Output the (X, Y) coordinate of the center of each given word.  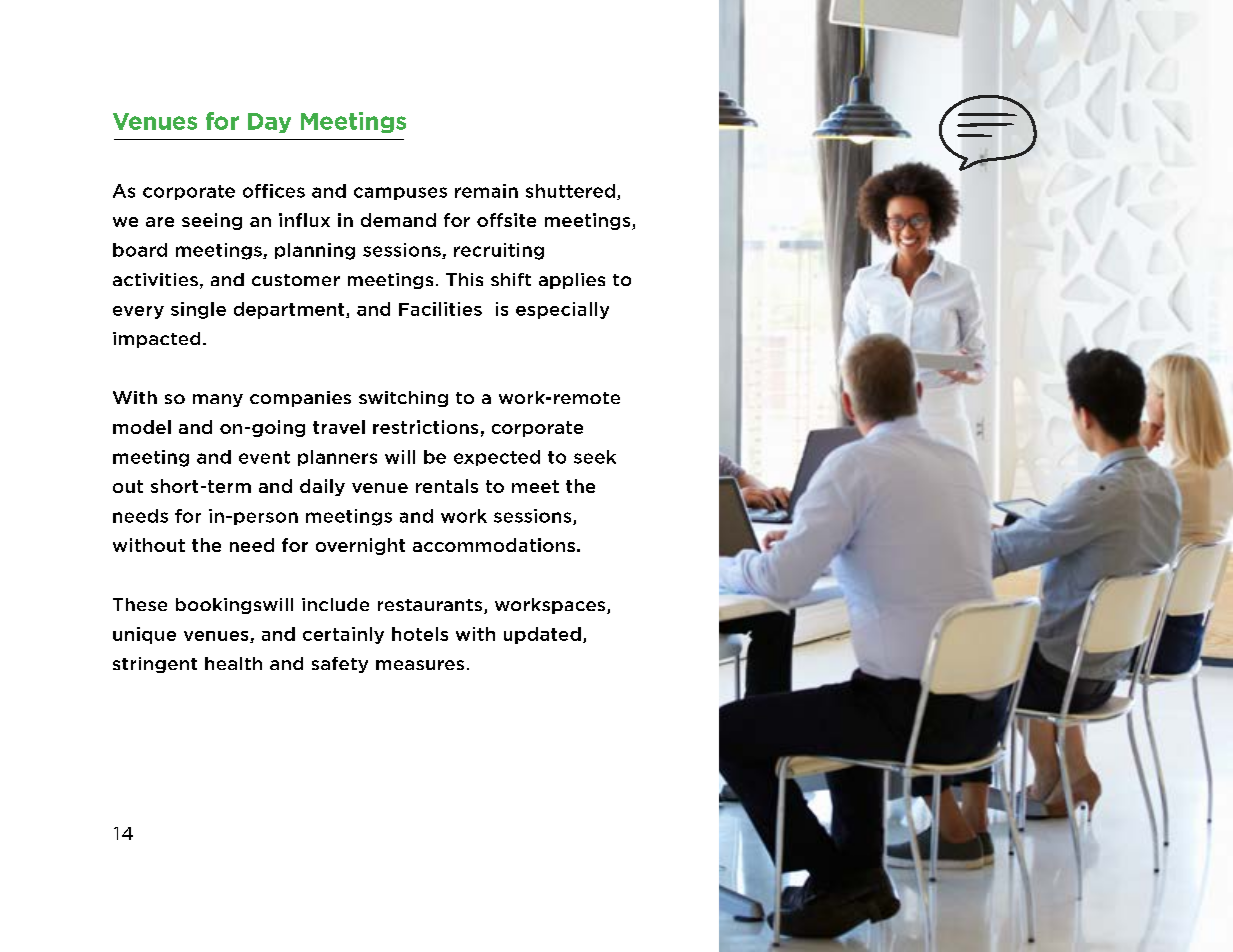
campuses (400, 193)
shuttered (570, 191)
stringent (155, 665)
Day (269, 123)
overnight (360, 546)
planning (315, 251)
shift (511, 279)
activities (155, 279)
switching (403, 399)
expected (497, 458)
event (264, 457)
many (218, 400)
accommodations (494, 545)
